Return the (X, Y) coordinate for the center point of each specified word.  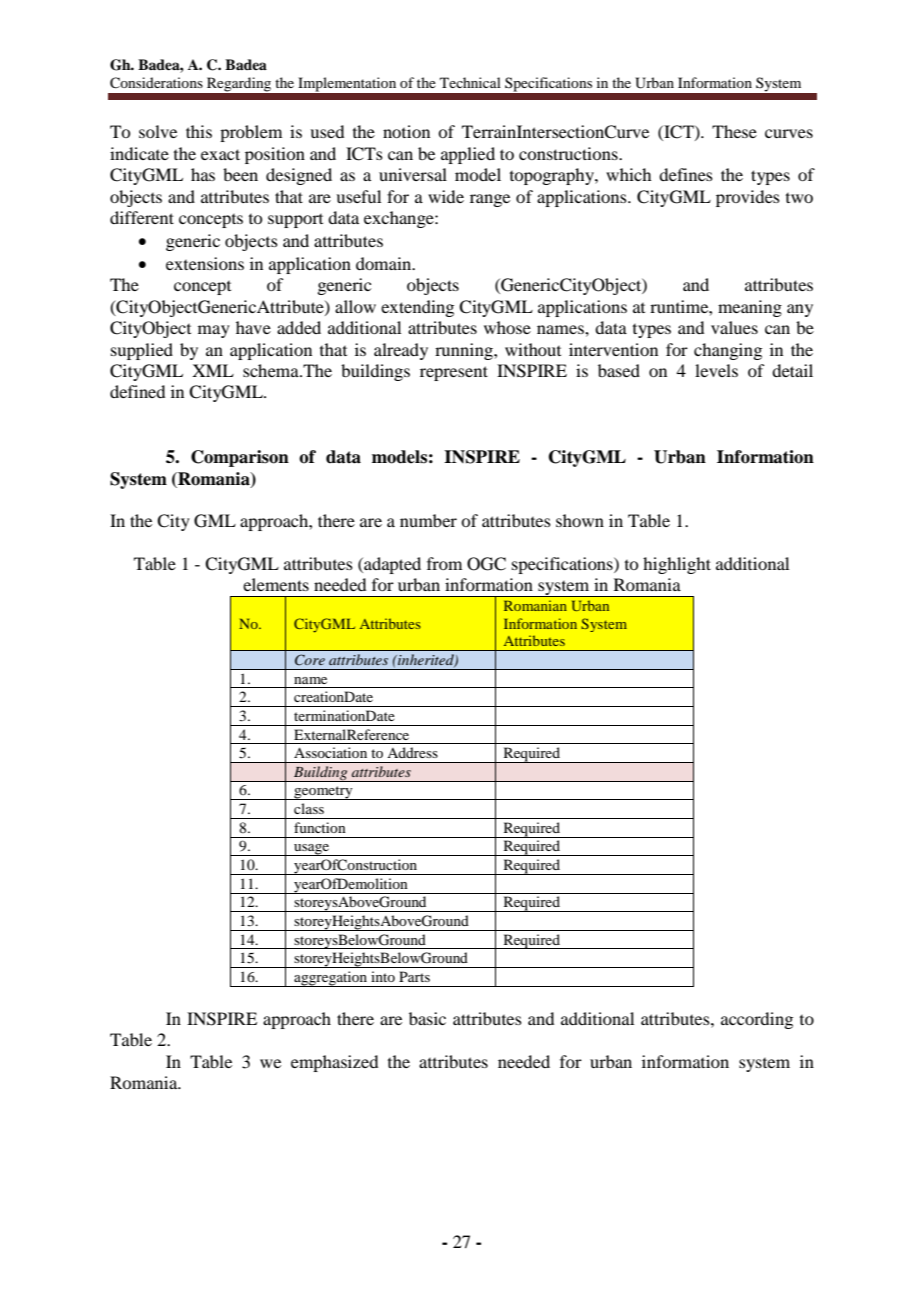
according (757, 1020)
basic (427, 1018)
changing (728, 351)
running (465, 351)
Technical (470, 82)
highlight (677, 565)
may (214, 331)
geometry (323, 793)
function (320, 827)
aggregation (331, 979)
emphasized (334, 1063)
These (734, 131)
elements (276, 584)
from (444, 563)
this (199, 131)
